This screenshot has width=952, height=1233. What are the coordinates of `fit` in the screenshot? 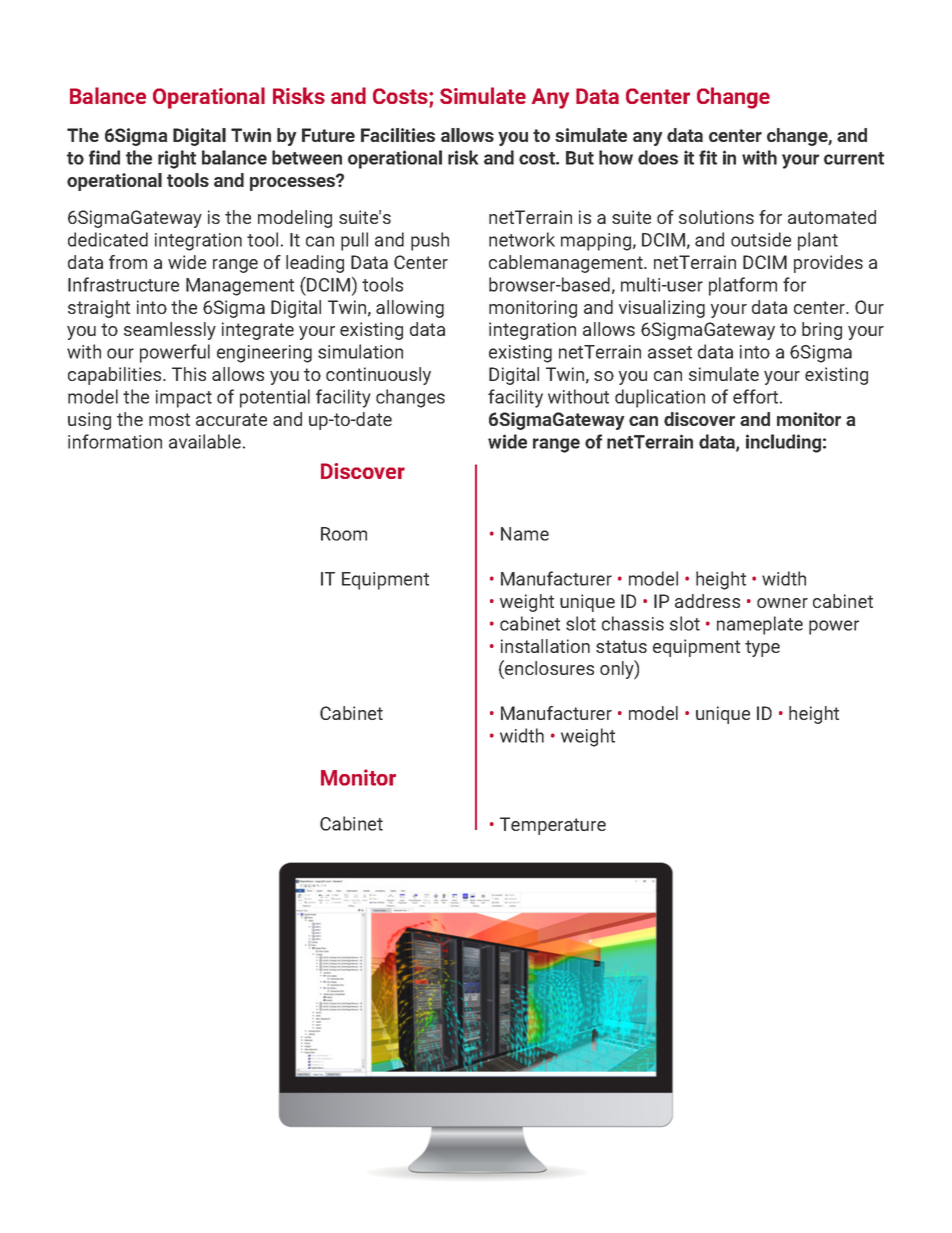 It's located at (708, 157).
